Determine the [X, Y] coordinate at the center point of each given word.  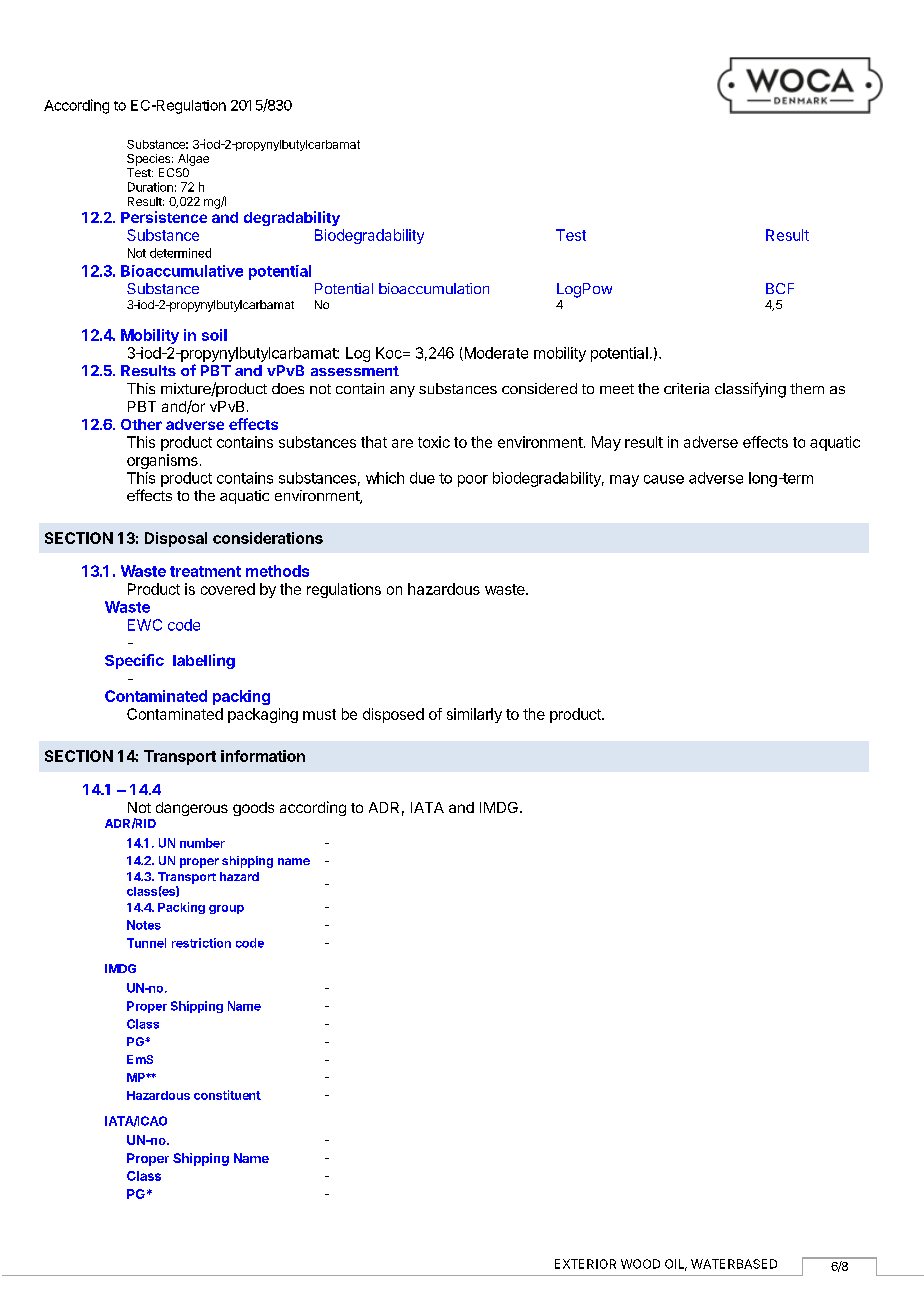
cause [664, 479]
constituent [227, 1095]
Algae [193, 160]
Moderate [495, 354]
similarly [474, 715]
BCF [780, 288]
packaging [263, 715]
